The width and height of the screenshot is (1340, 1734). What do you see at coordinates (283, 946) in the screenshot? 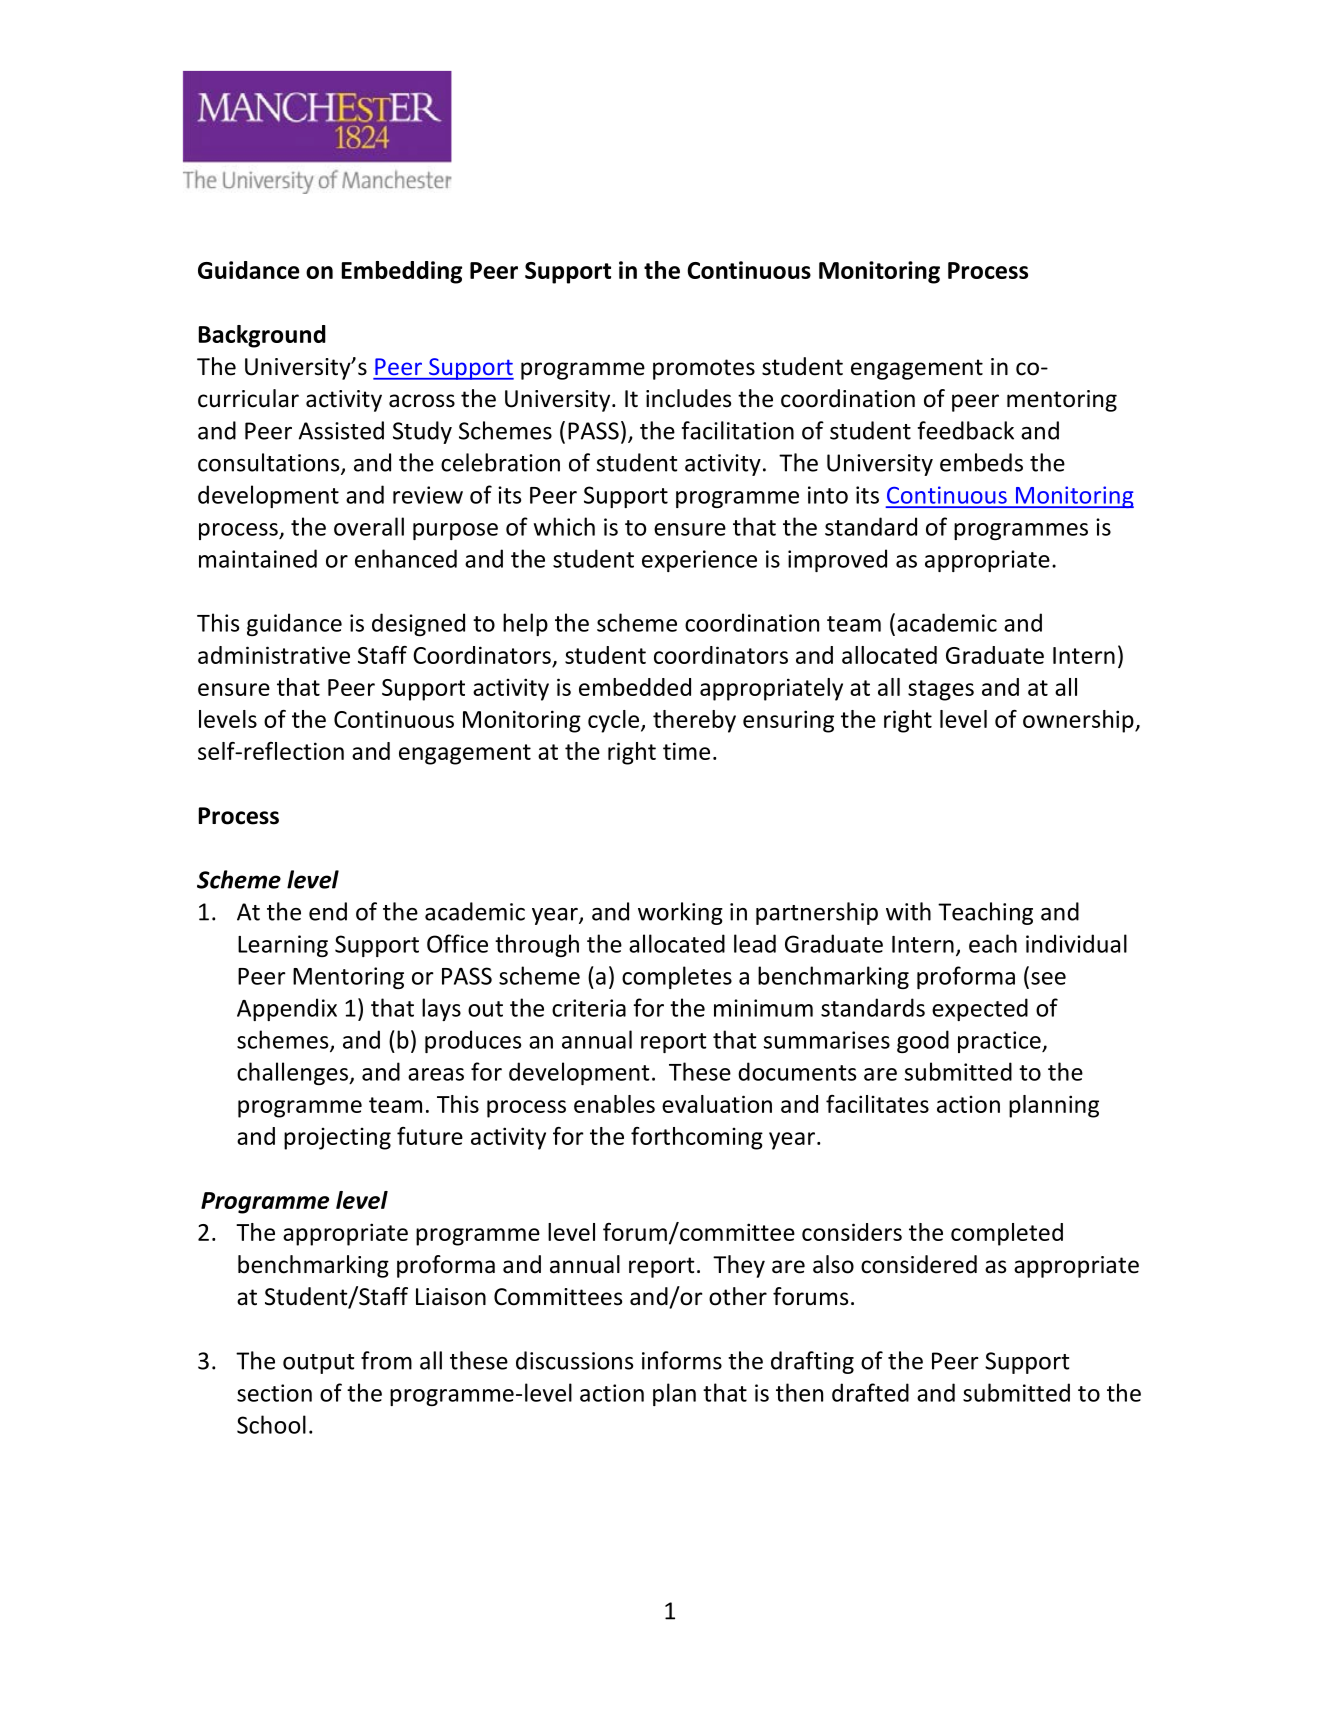
I see `Learning` at bounding box center [283, 946].
